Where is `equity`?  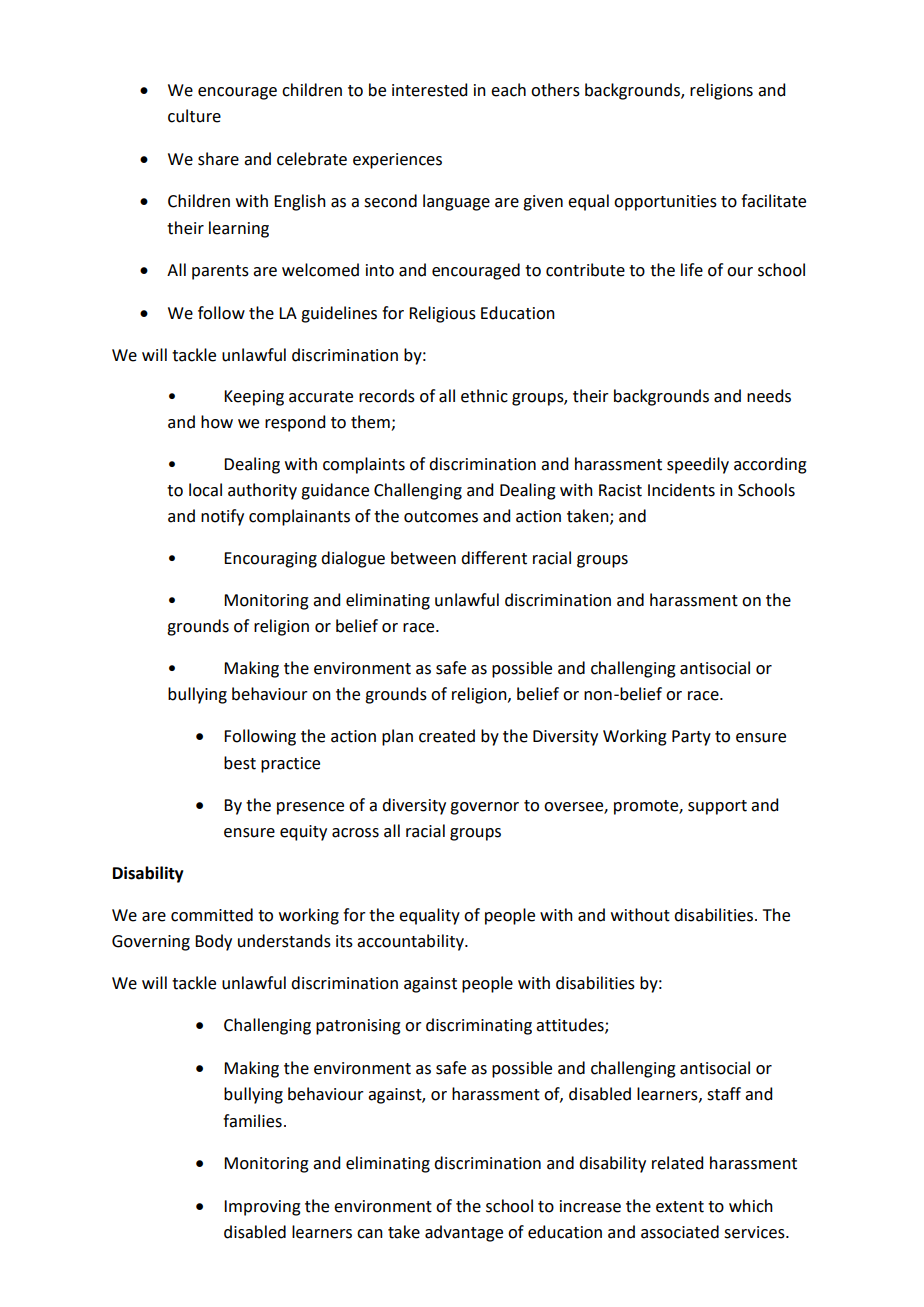 equity is located at coordinates (303, 833).
